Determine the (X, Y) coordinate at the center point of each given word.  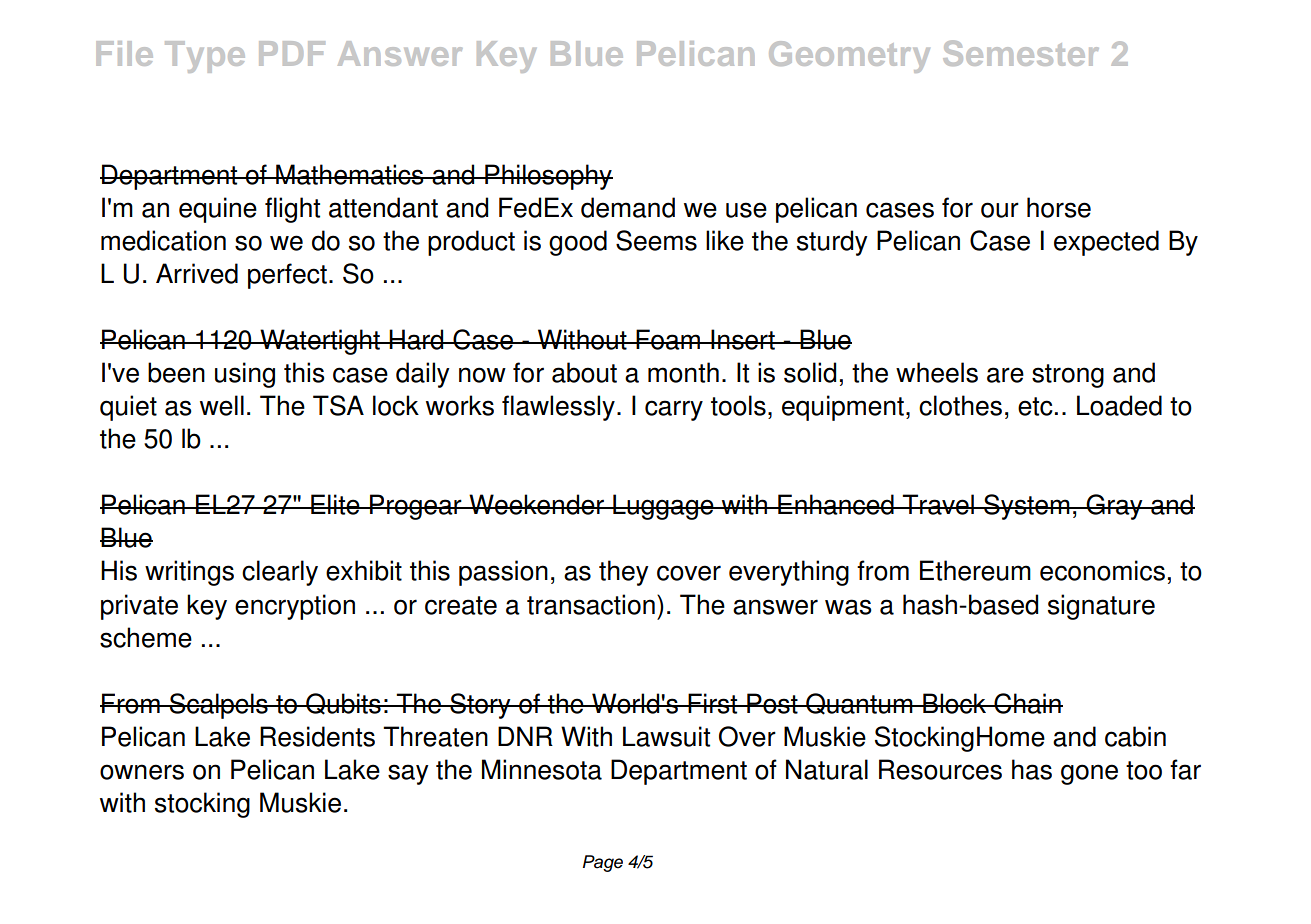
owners (142, 772)
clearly (280, 573)
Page (603, 863)
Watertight (320, 342)
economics (1102, 570)
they (624, 573)
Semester (1021, 53)
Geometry (849, 57)
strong (1068, 376)
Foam (668, 339)
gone (1089, 774)
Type (205, 57)
